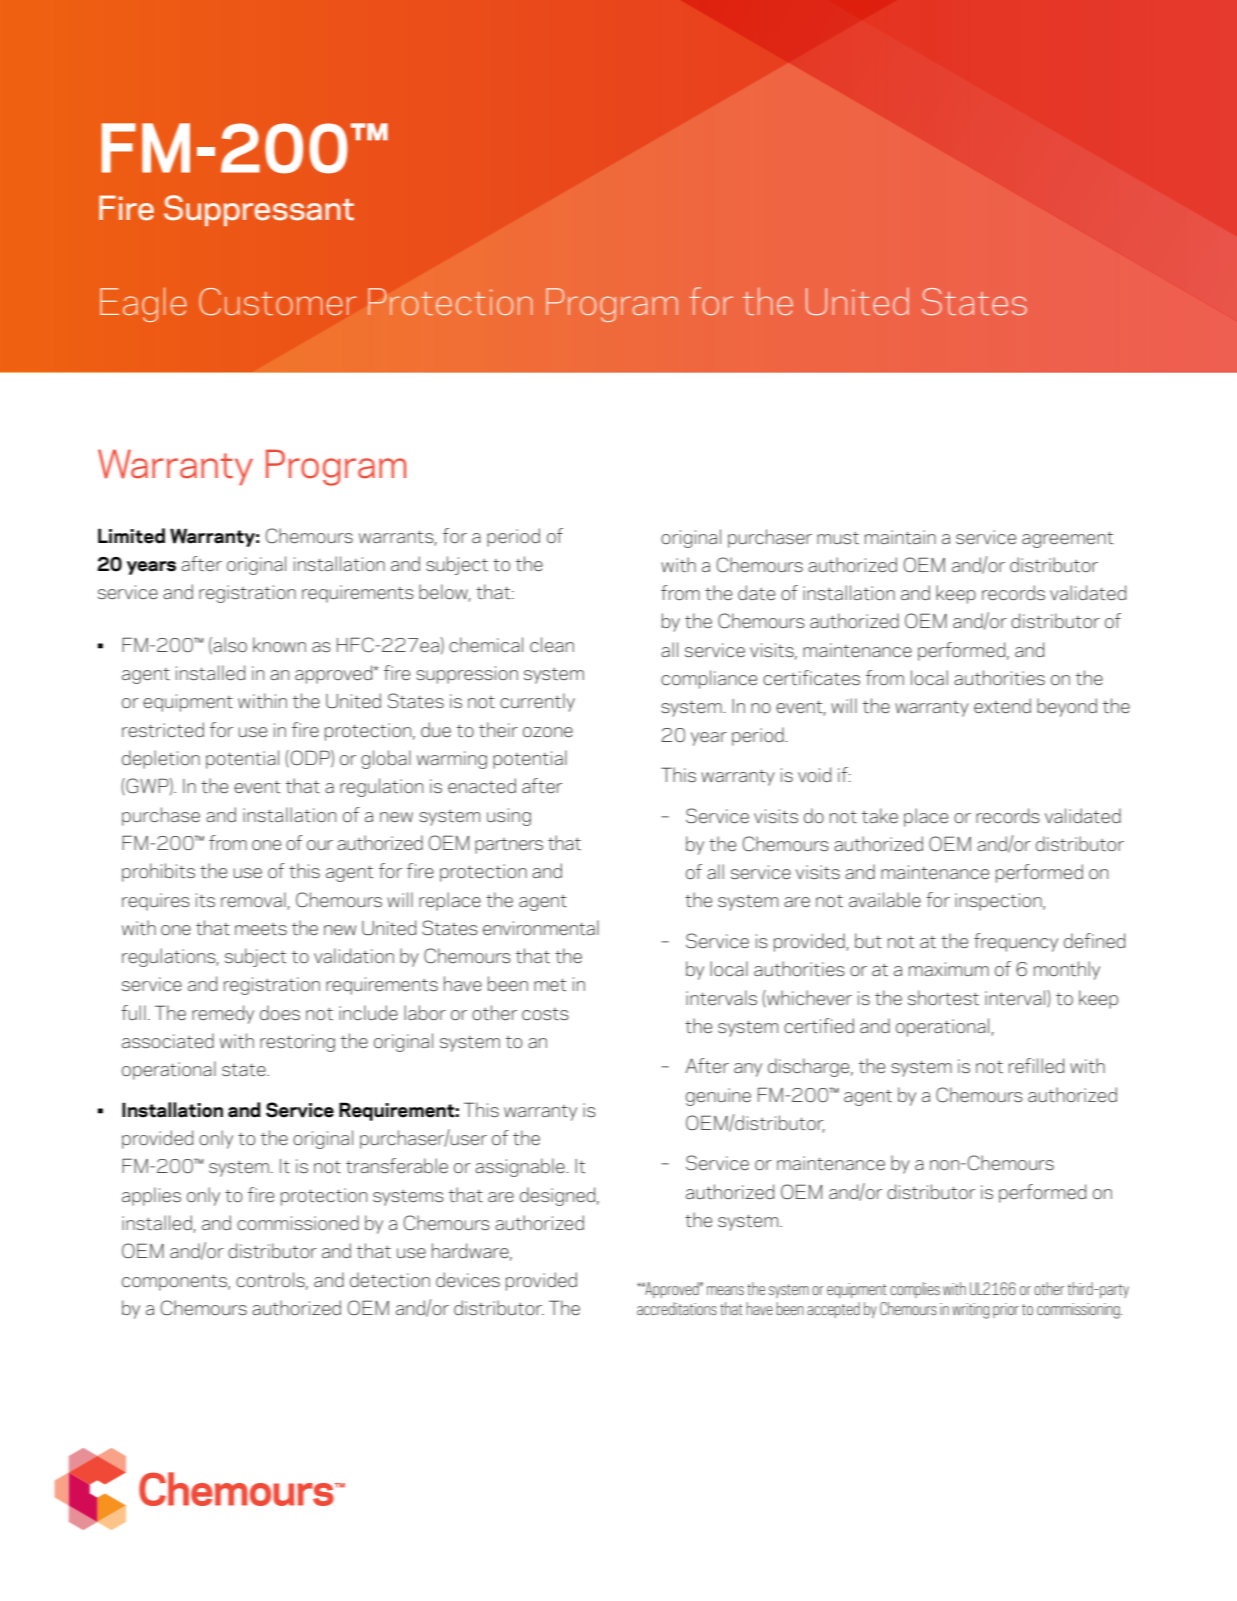  What do you see at coordinates (677, 1308) in the document?
I see `accreditations` at bounding box center [677, 1308].
